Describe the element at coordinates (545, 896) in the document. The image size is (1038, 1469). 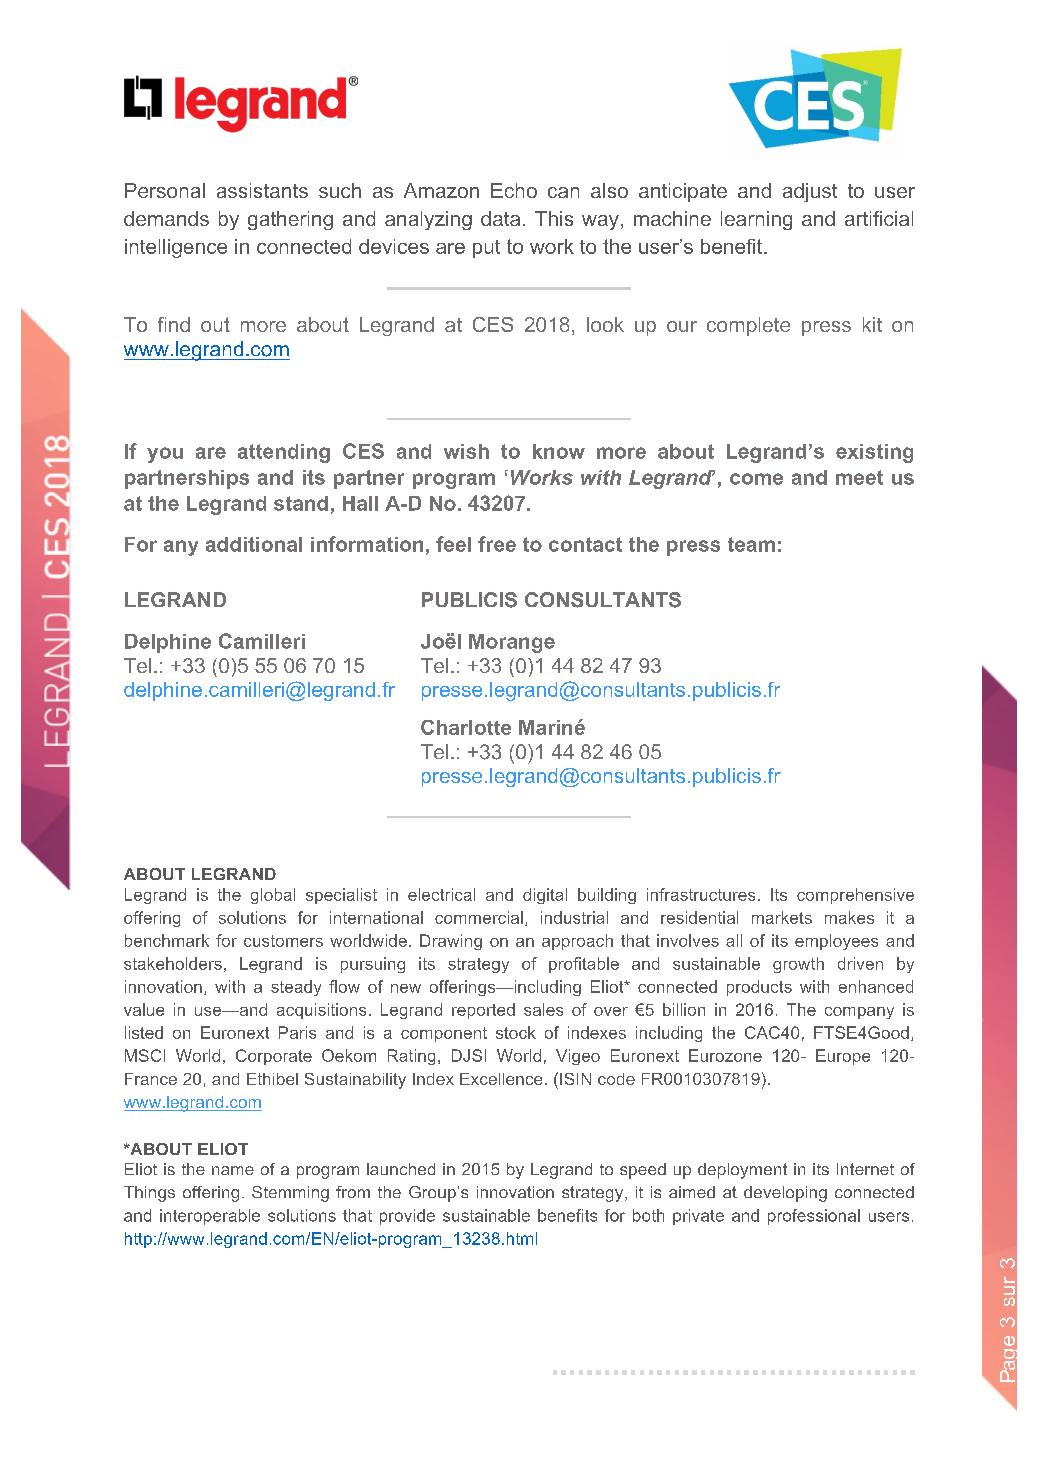
I see `digital` at that location.
